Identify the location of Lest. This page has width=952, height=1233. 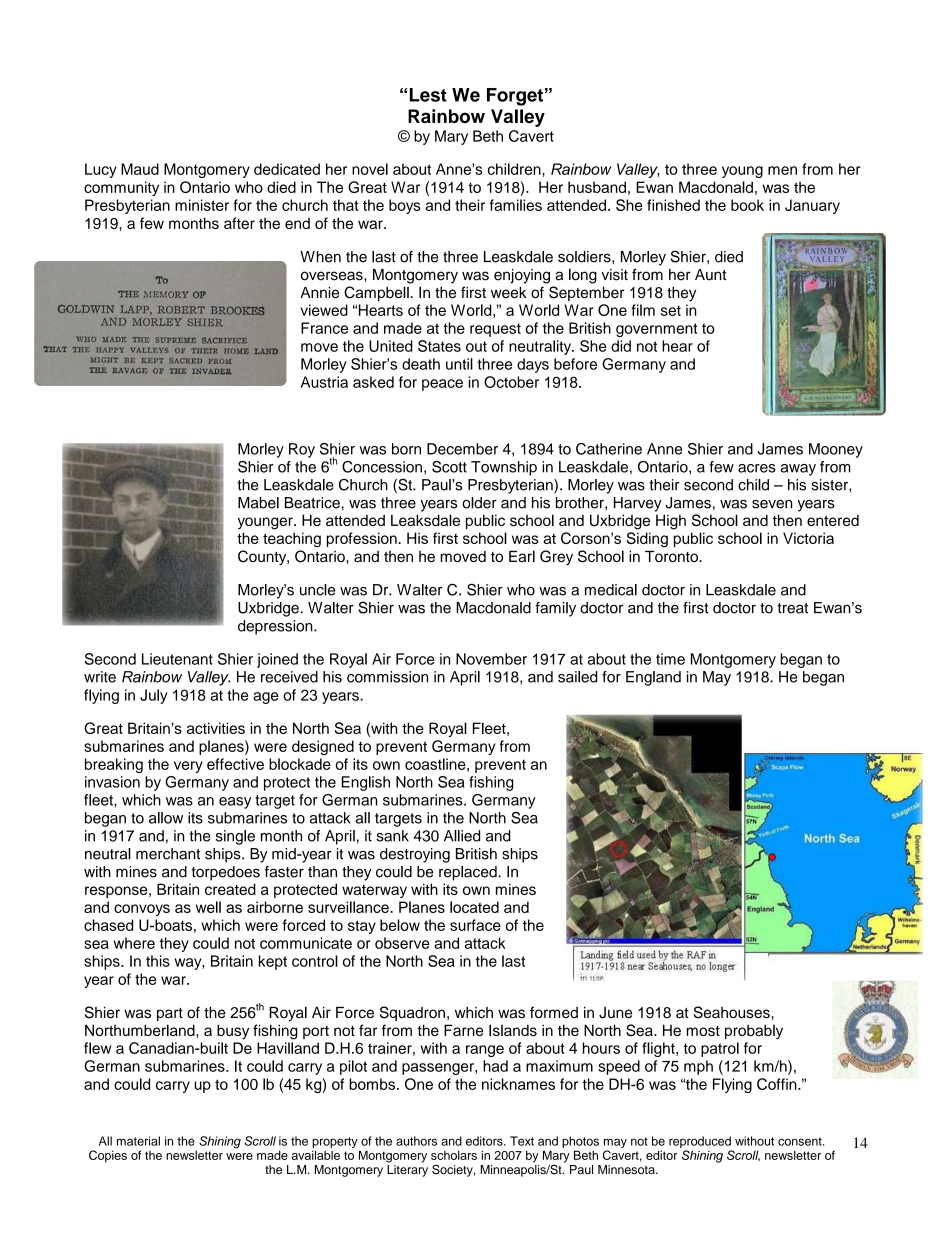
(428, 95).
